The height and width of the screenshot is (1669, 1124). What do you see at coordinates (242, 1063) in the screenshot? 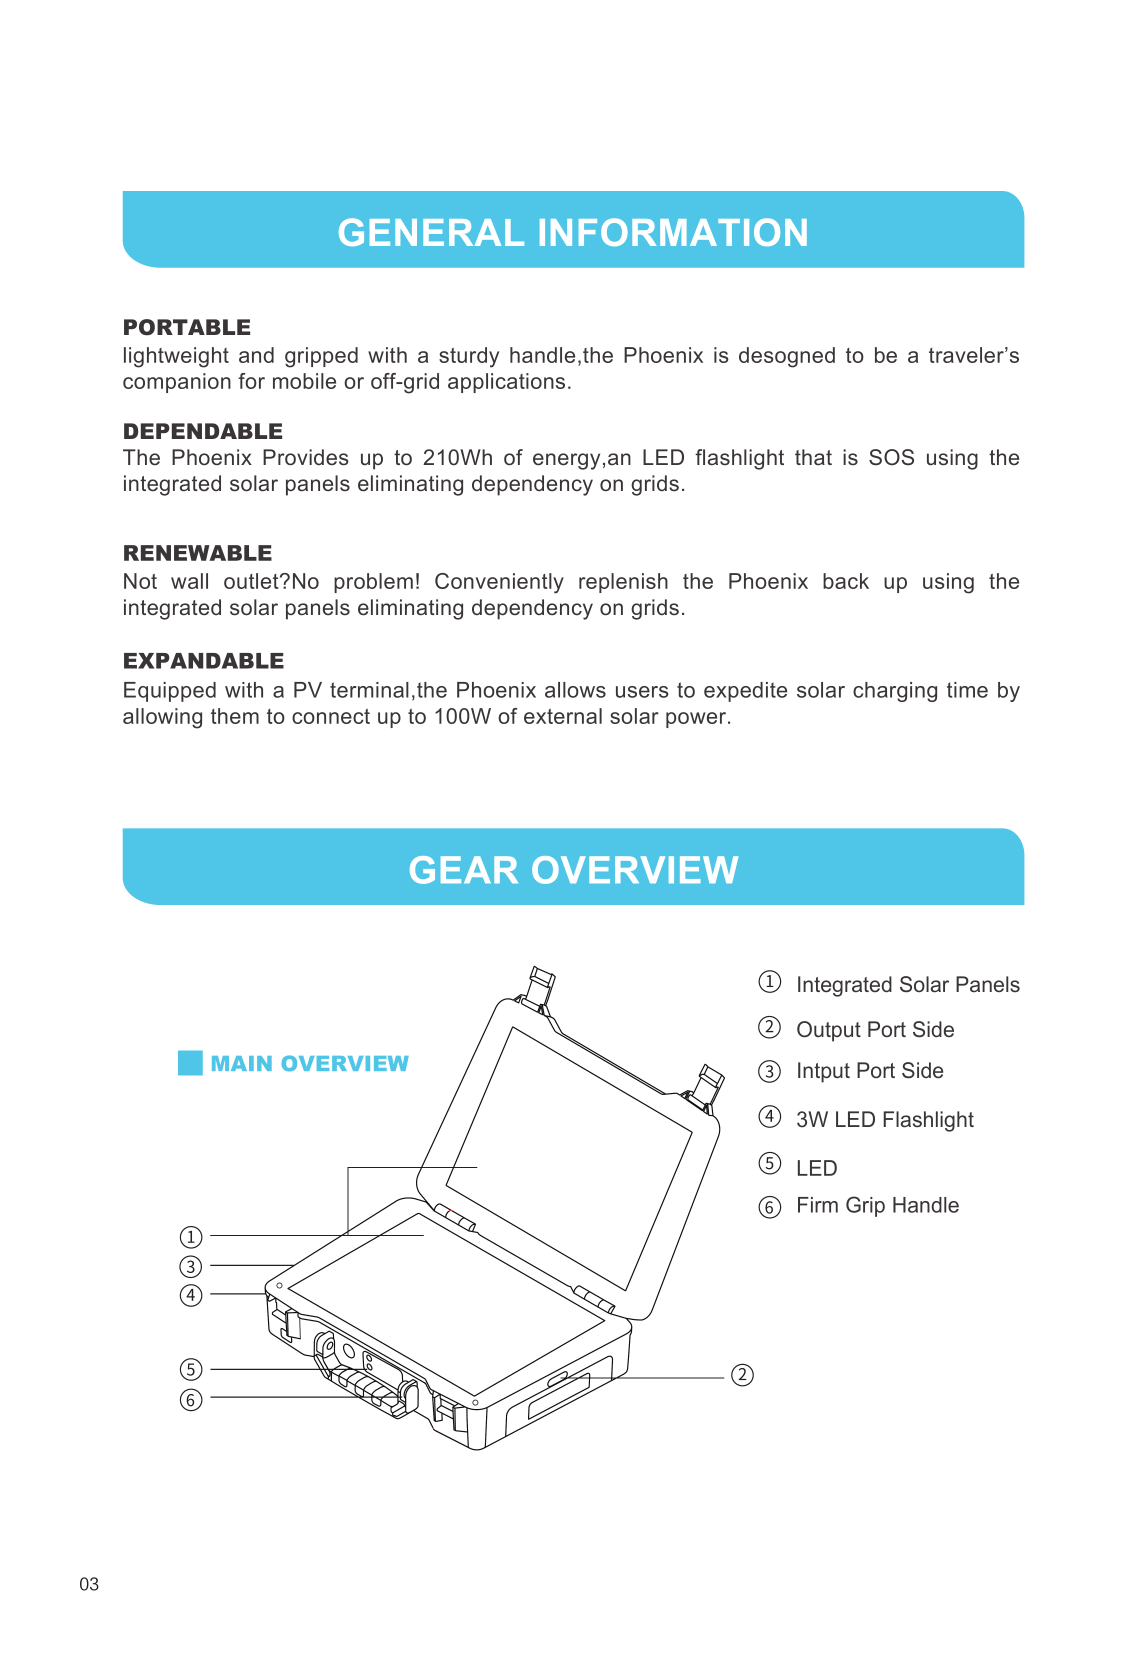
I see `MAIN` at bounding box center [242, 1063].
